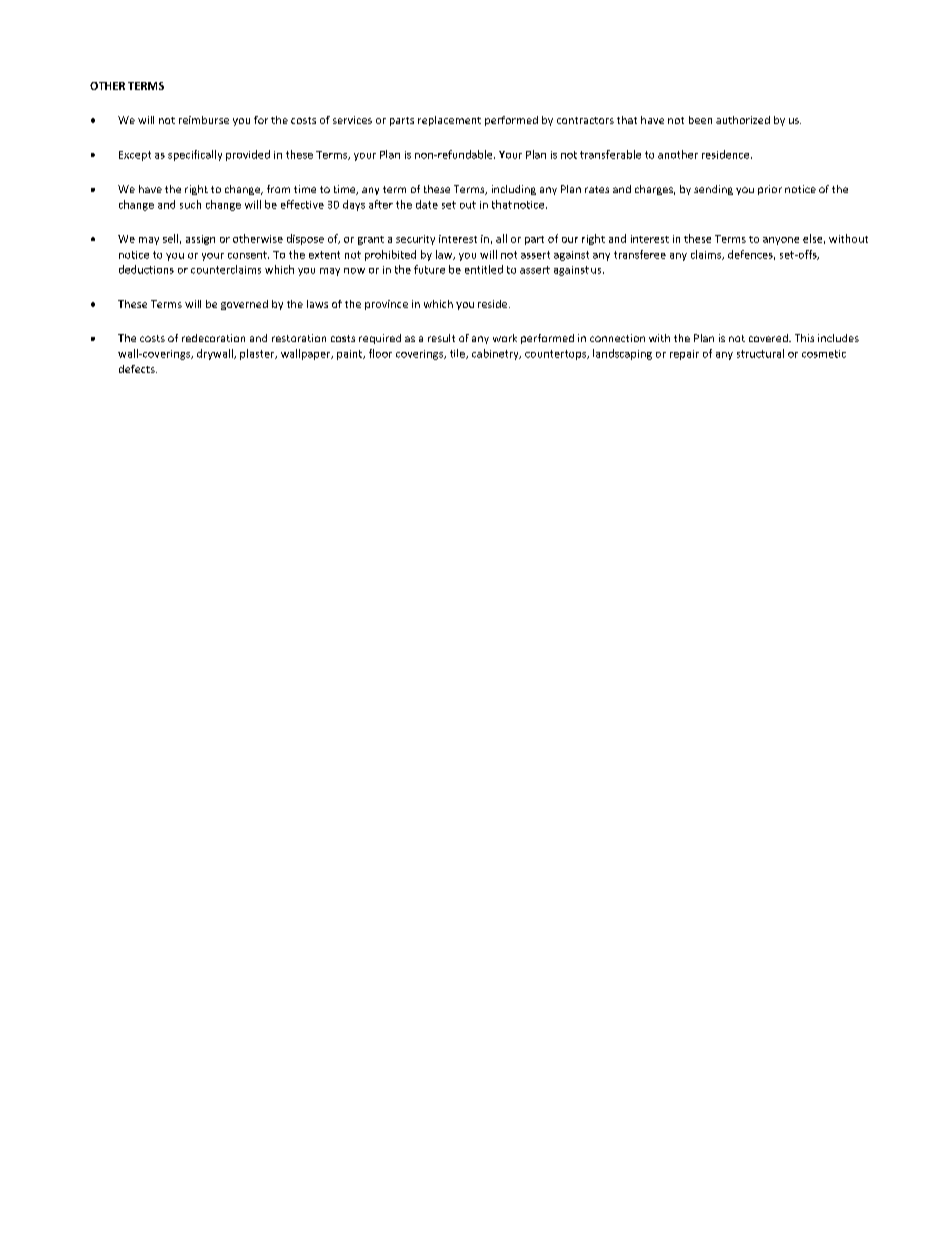 This screenshot has width=952, height=1233. What do you see at coordinates (415, 240) in the screenshot?
I see `security` at bounding box center [415, 240].
